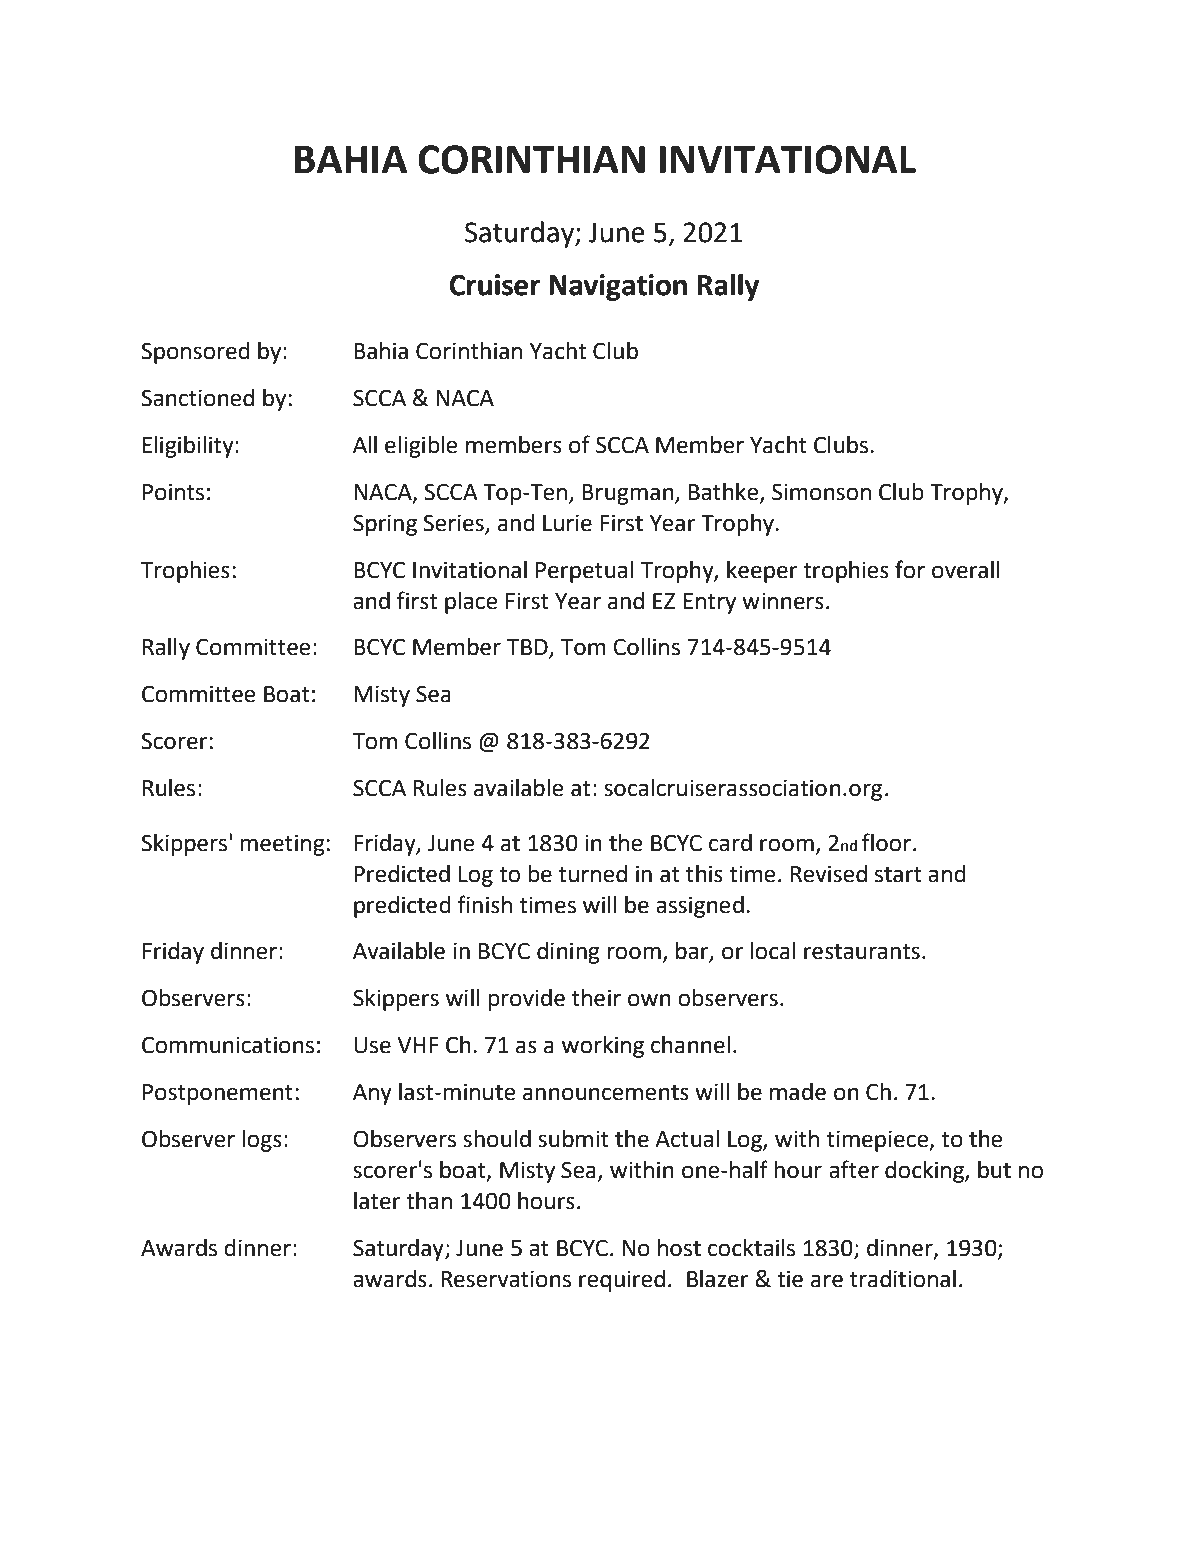 This page has width=1199, height=1552. Describe the element at coordinates (618, 287) in the page. I see `Navigation` at that location.
